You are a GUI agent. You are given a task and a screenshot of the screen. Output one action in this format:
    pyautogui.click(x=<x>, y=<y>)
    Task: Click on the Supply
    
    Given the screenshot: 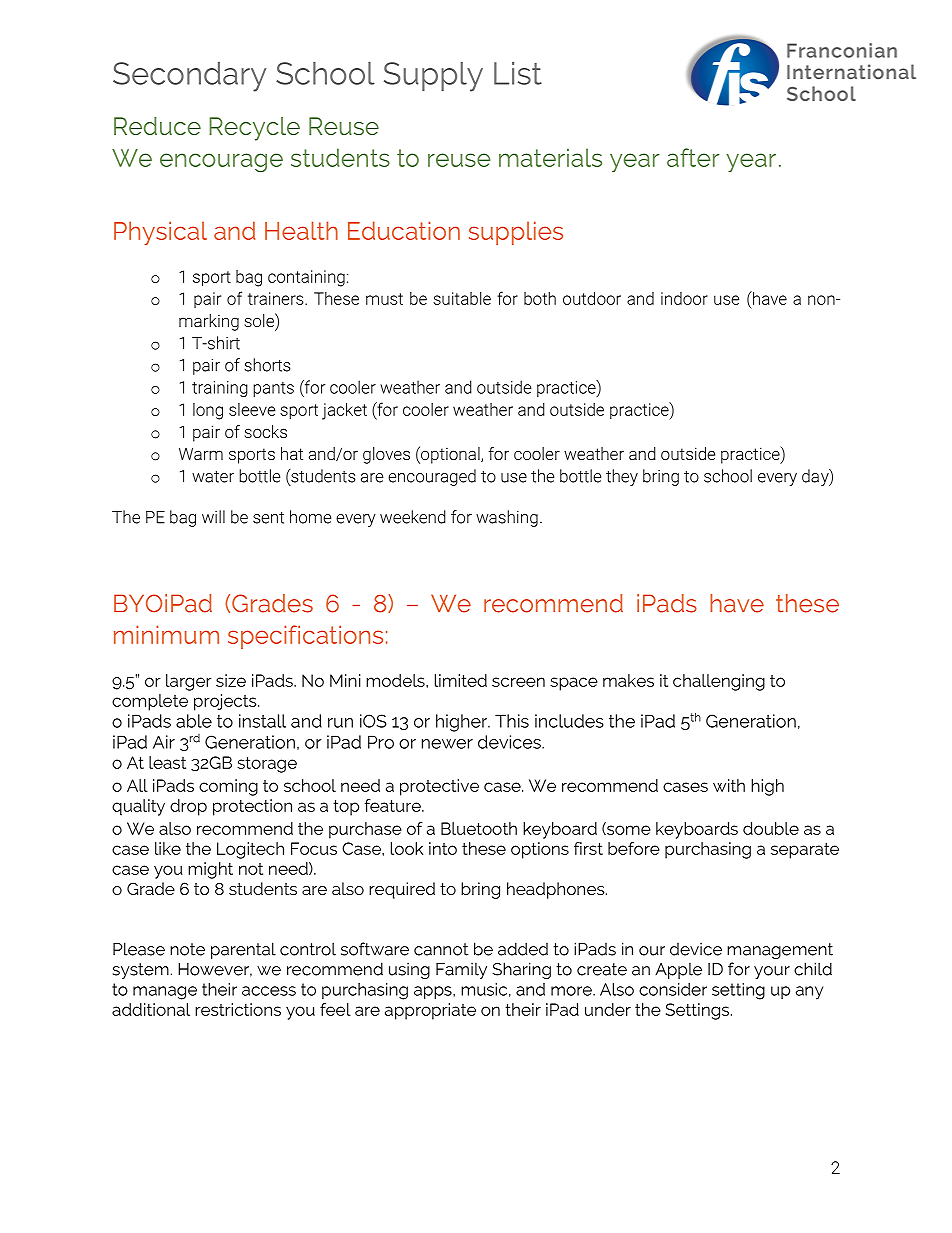 What is the action you would take?
    pyautogui.click(x=433, y=77)
